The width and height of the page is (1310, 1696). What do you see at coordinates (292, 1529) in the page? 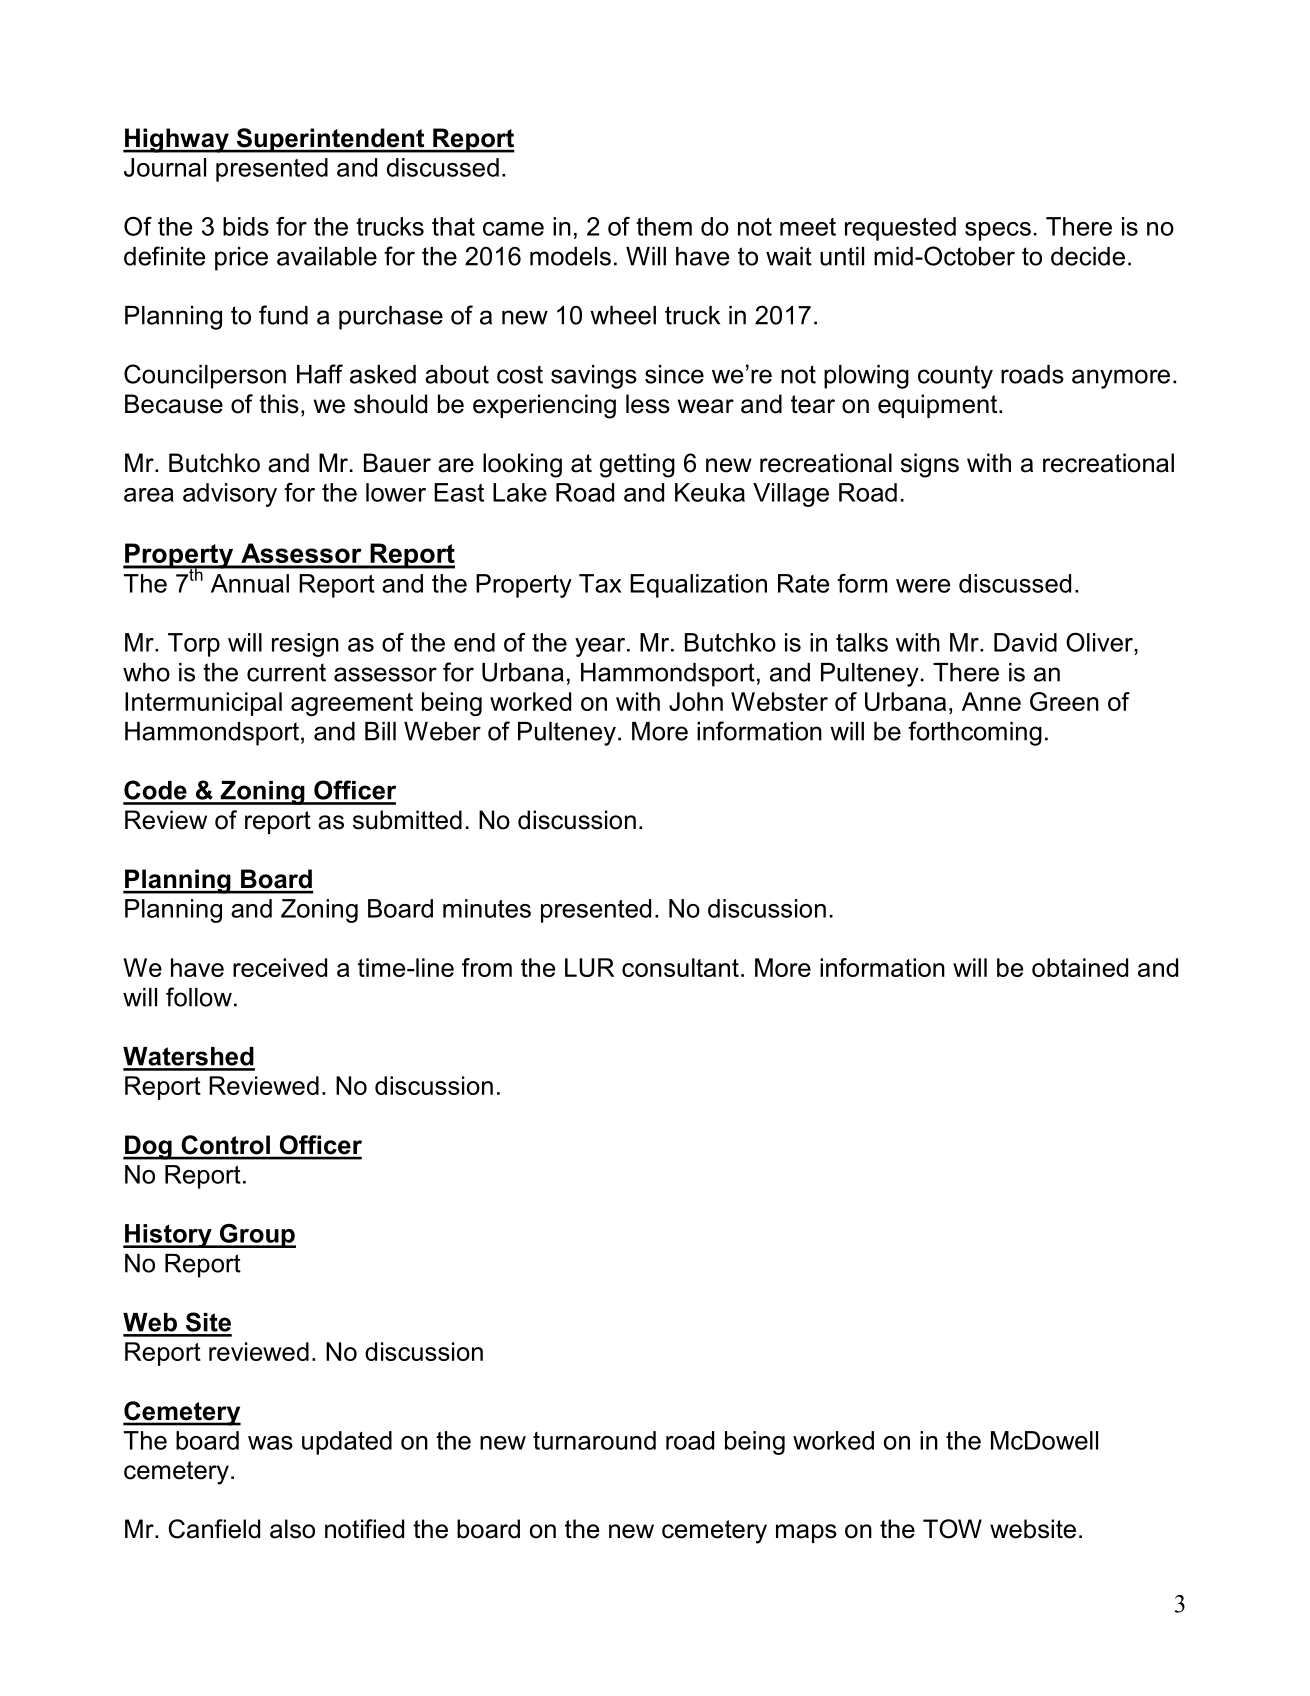
I see `also` at bounding box center [292, 1529].
